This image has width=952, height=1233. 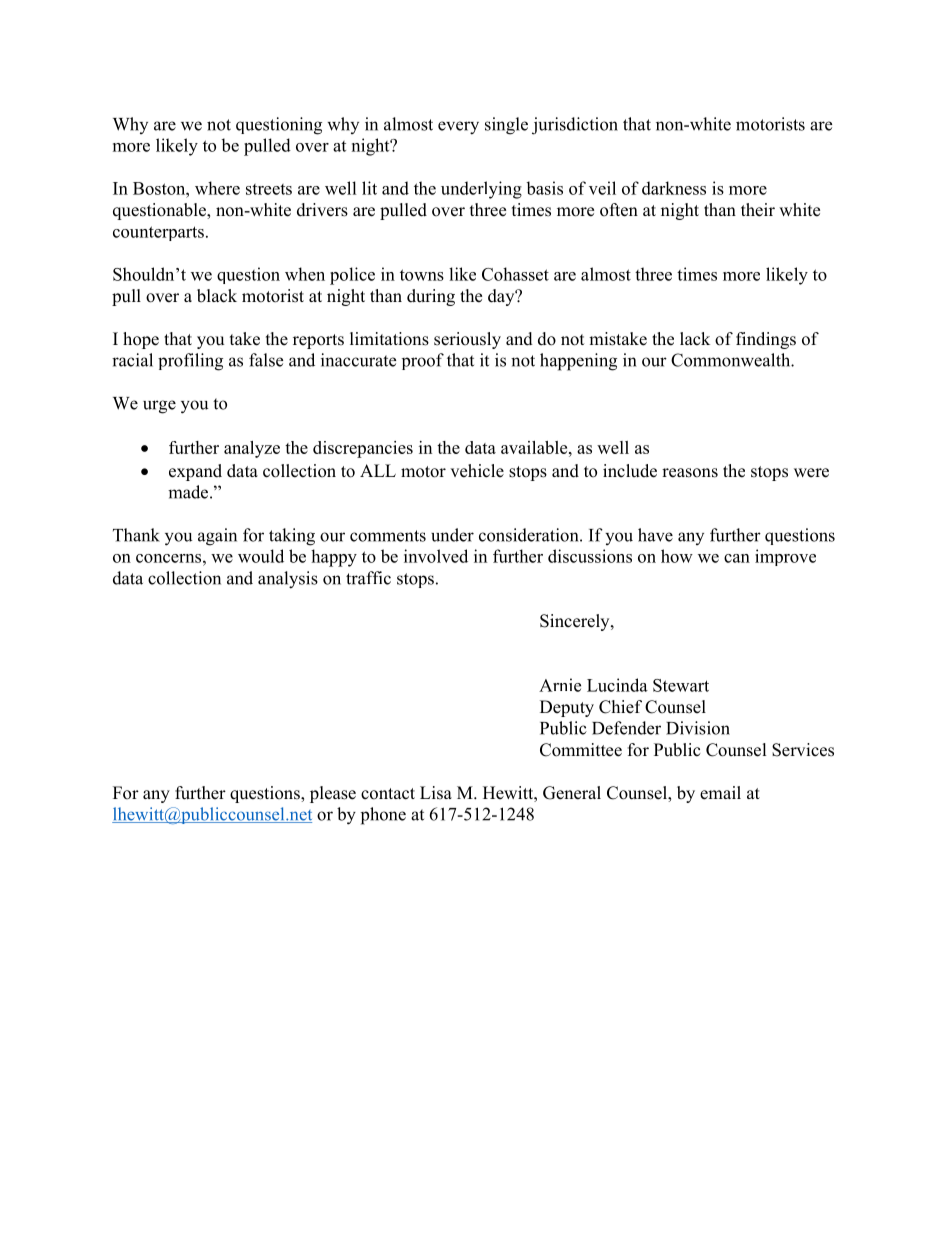 What do you see at coordinates (458, 128) in the image?
I see `every` at bounding box center [458, 128].
